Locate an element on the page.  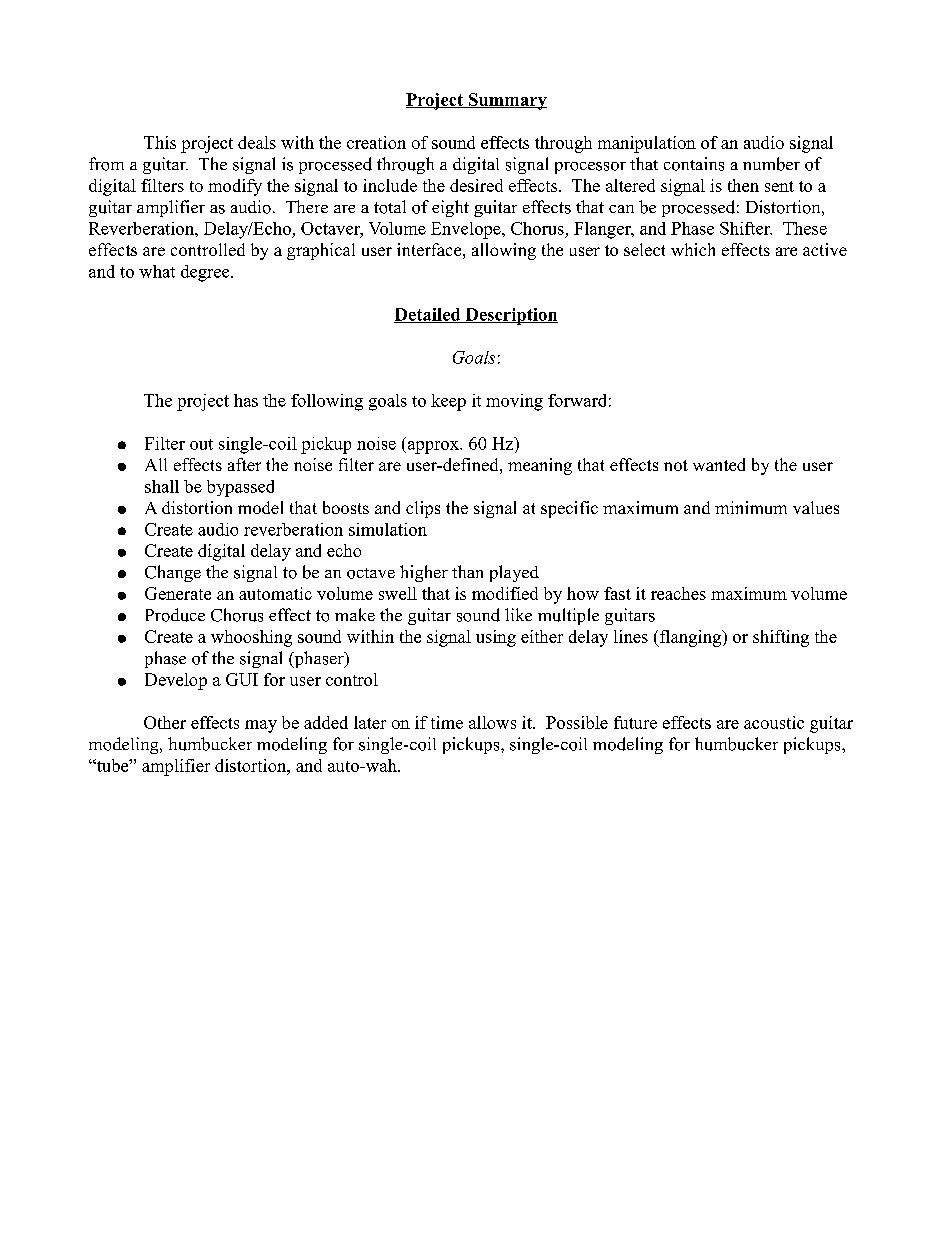
Change is located at coordinates (173, 573).
